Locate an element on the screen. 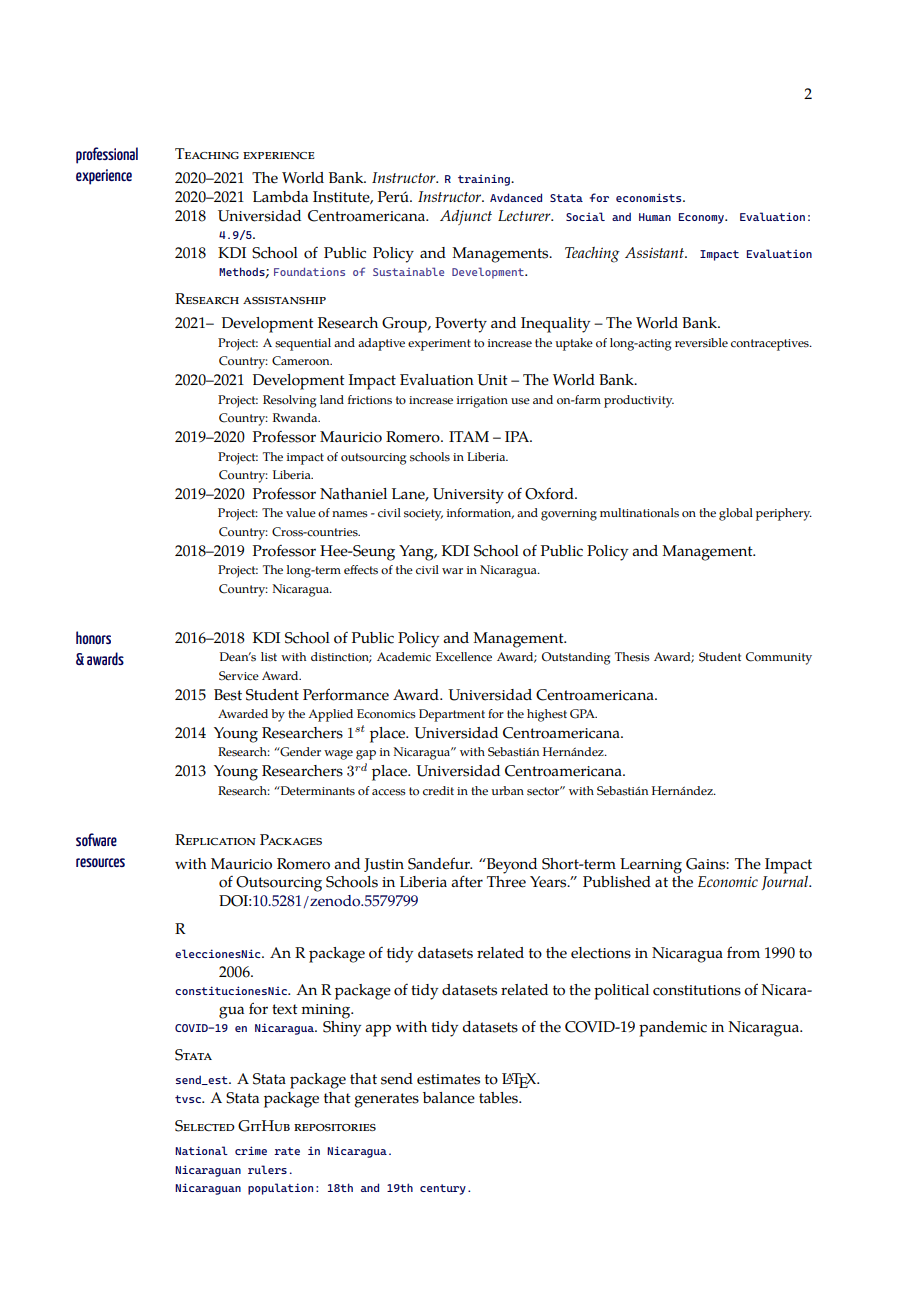 The height and width of the screenshot is (1308, 924). century is located at coordinates (443, 1189).
